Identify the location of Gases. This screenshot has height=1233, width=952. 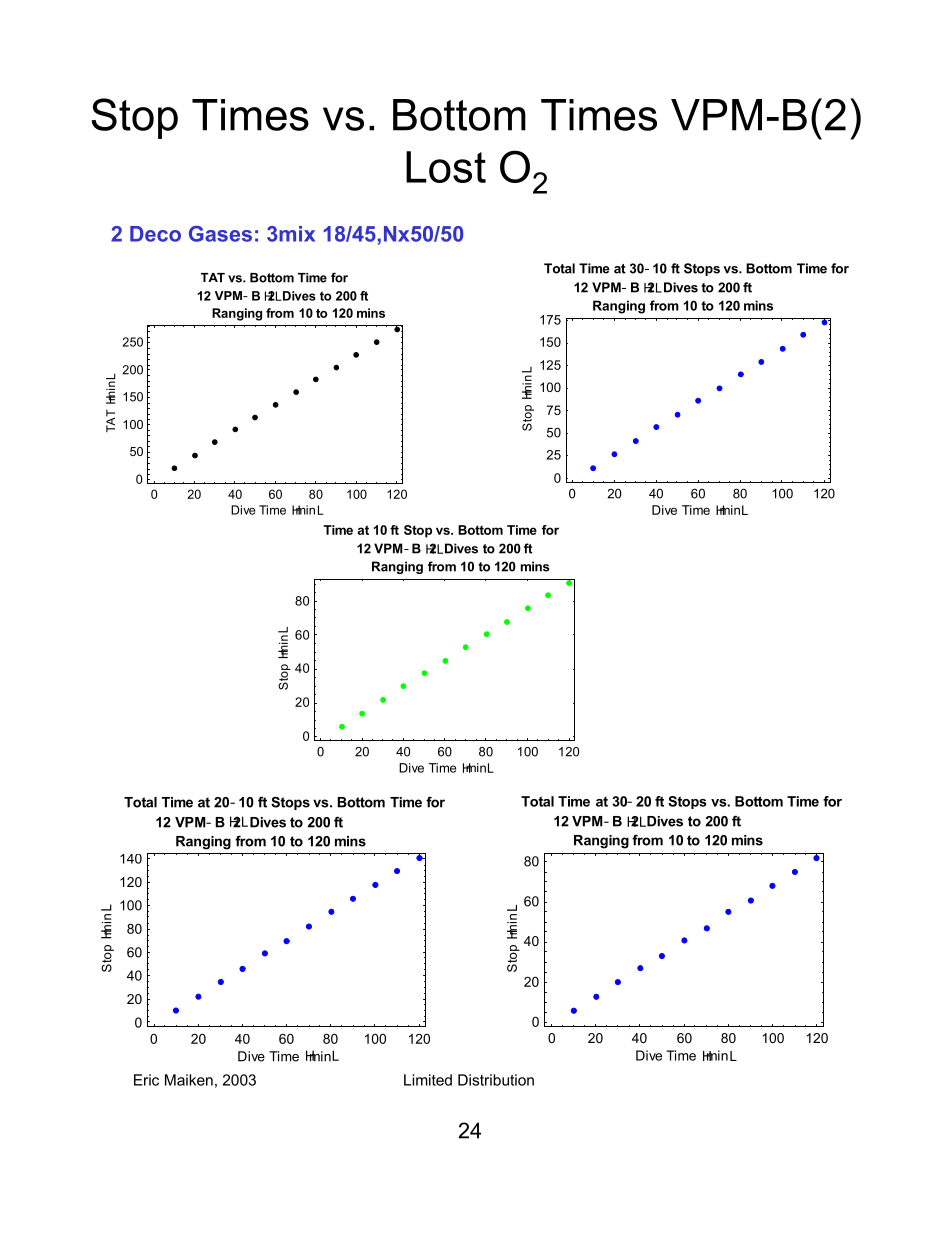
(220, 233).
